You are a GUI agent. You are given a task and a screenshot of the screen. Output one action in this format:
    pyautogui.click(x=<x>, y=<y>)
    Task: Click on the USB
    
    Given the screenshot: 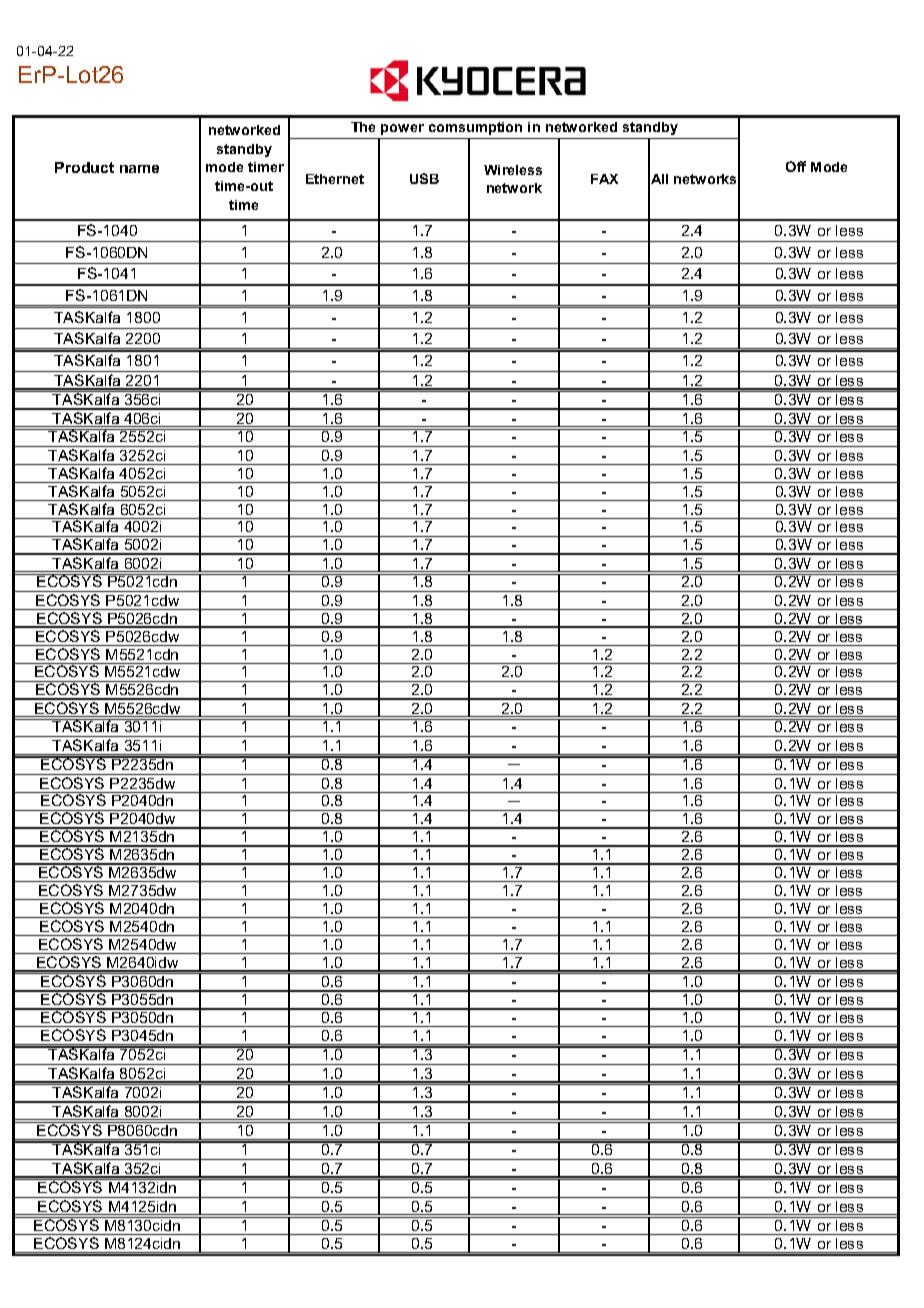 What is the action you would take?
    pyautogui.click(x=424, y=178)
